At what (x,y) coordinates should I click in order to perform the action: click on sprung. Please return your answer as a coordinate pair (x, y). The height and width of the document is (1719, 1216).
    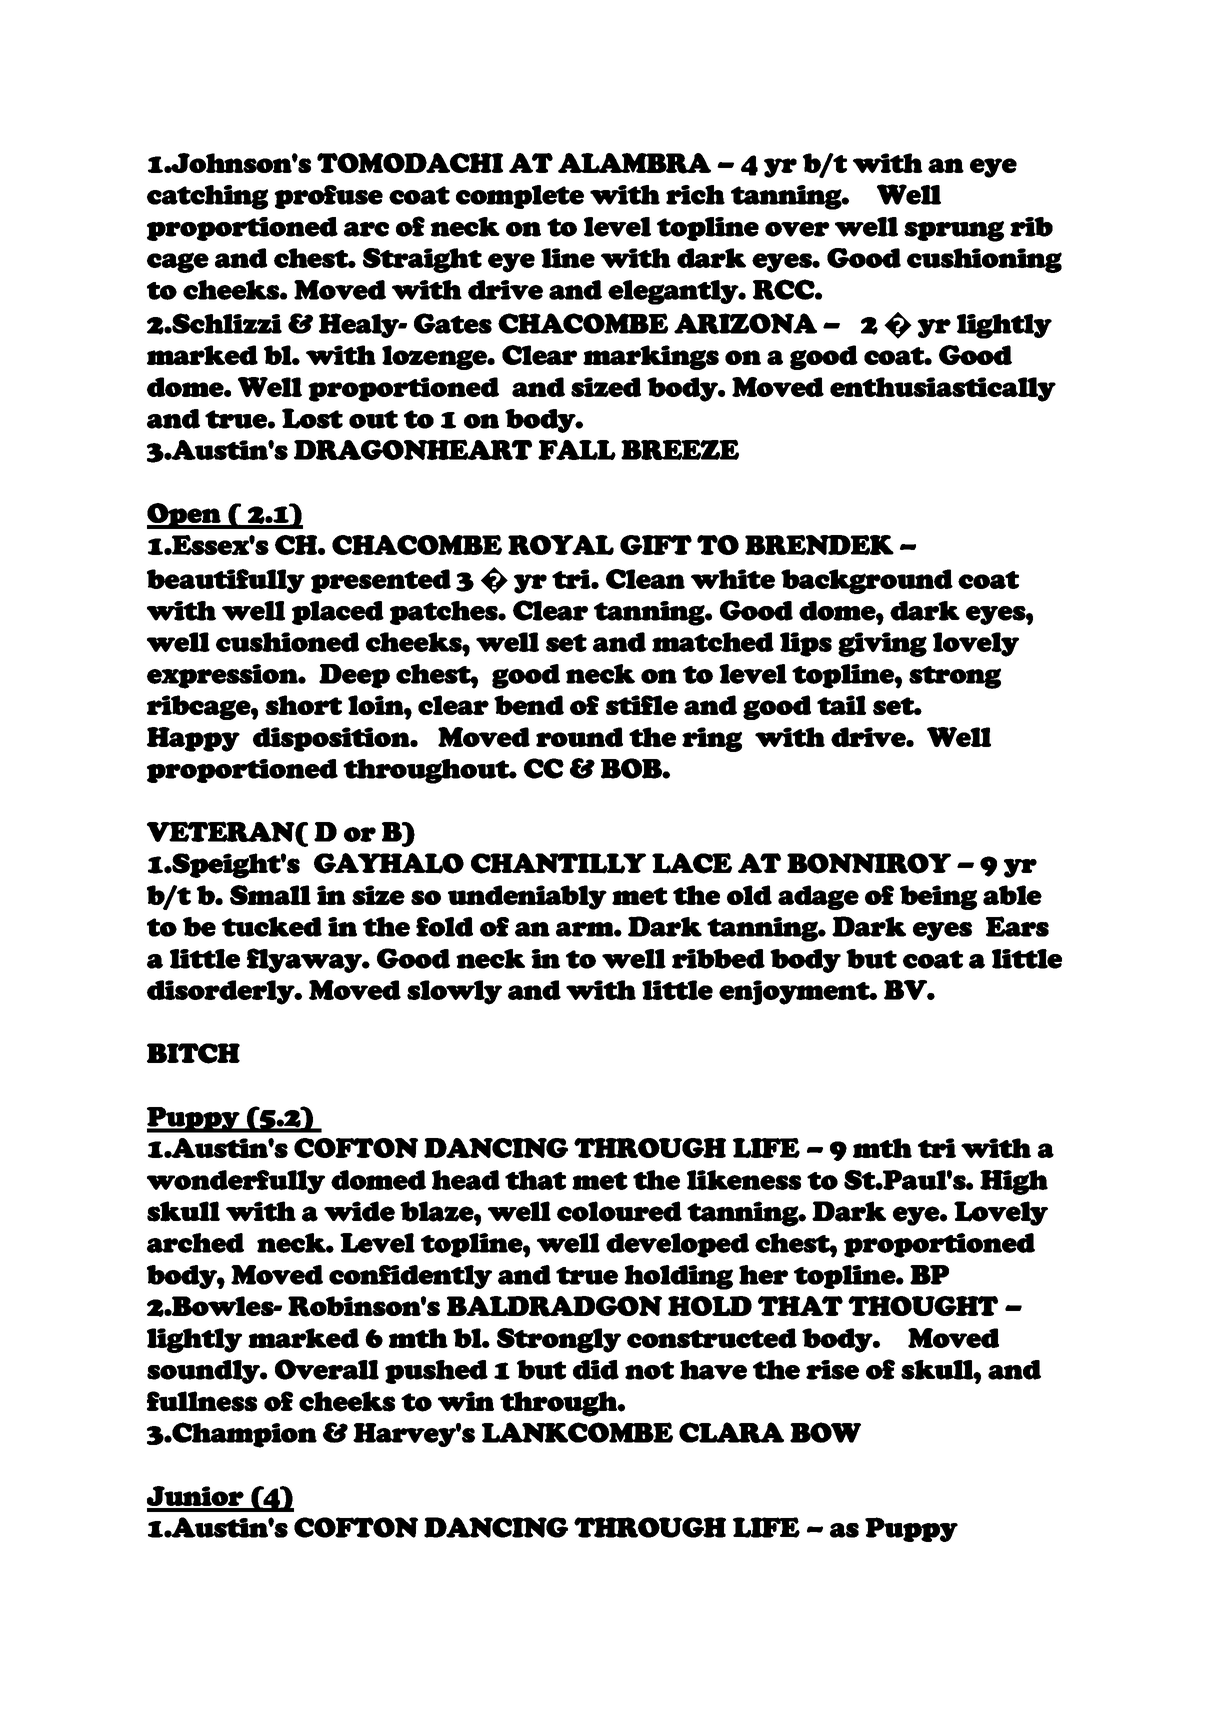
    Looking at the image, I should click on (954, 231).
